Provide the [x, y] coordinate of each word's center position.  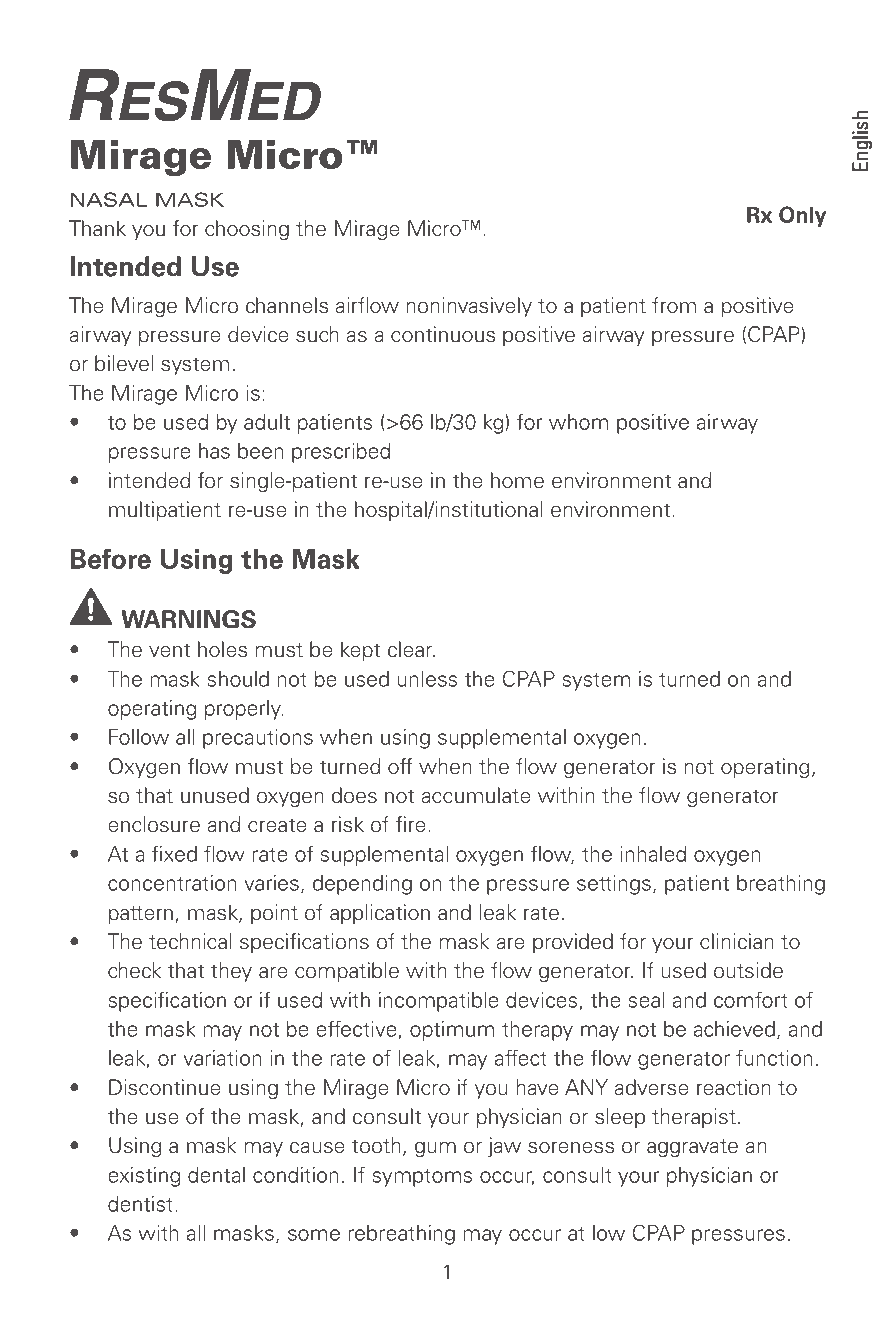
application [380, 914]
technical [190, 941]
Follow [139, 737]
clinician [737, 941]
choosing [247, 230]
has [214, 451]
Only [802, 216]
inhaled [653, 854]
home [517, 480]
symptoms [422, 1178]
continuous [443, 334]
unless [427, 679]
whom [578, 422]
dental [216, 1175]
